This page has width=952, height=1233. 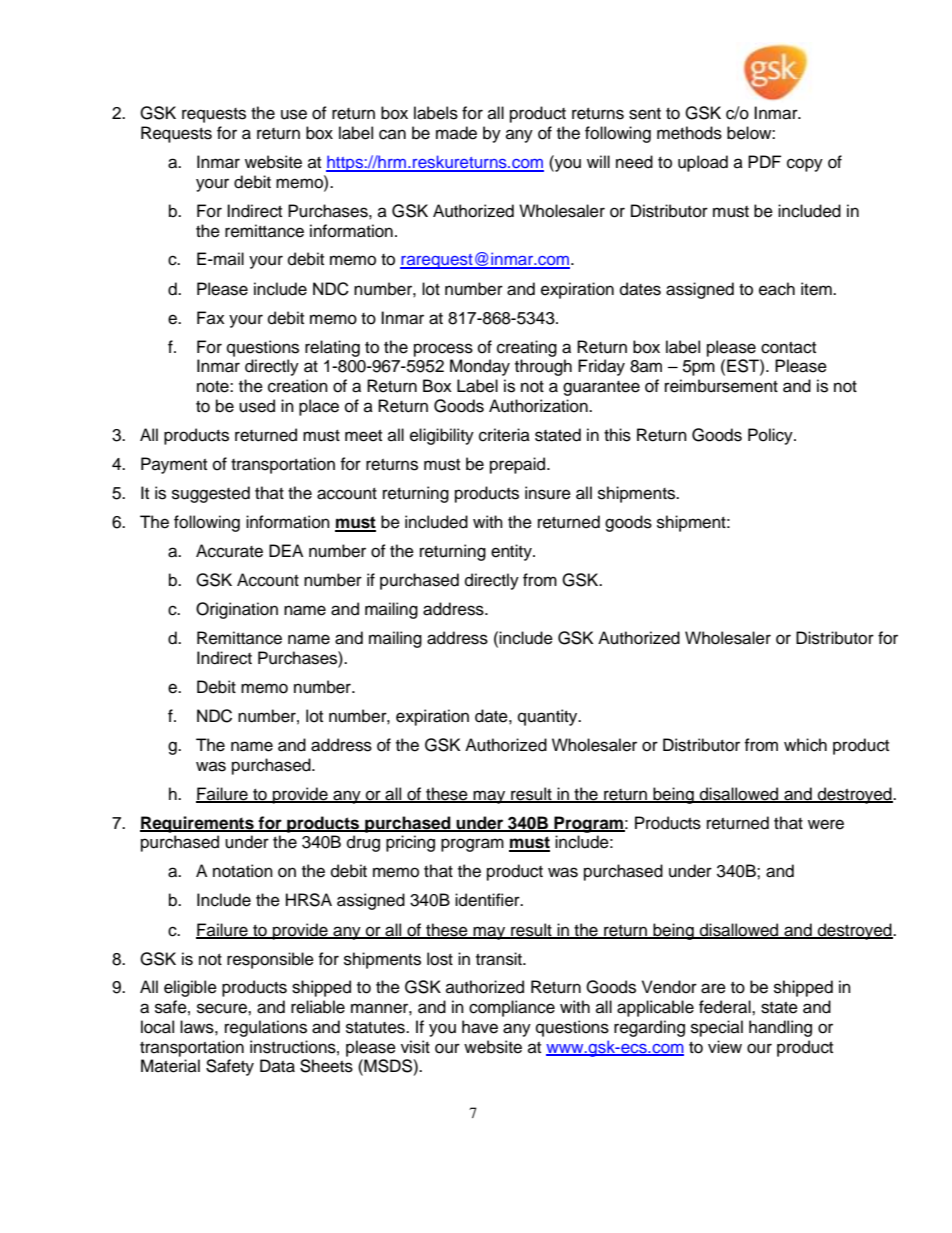 What do you see at coordinates (764, 161) in the page?
I see `PDF` at bounding box center [764, 161].
